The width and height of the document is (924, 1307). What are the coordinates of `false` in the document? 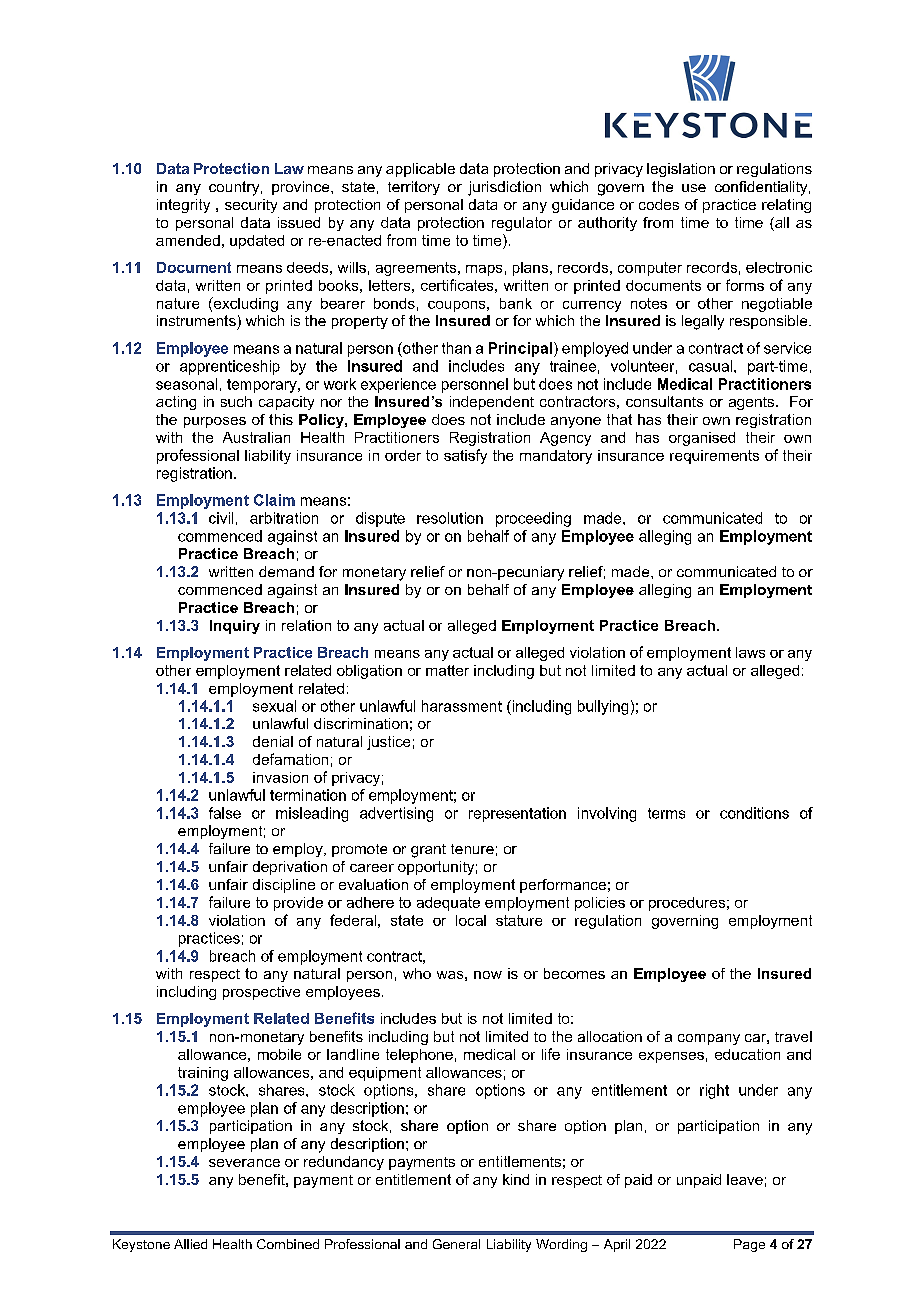 It's located at (225, 813).
